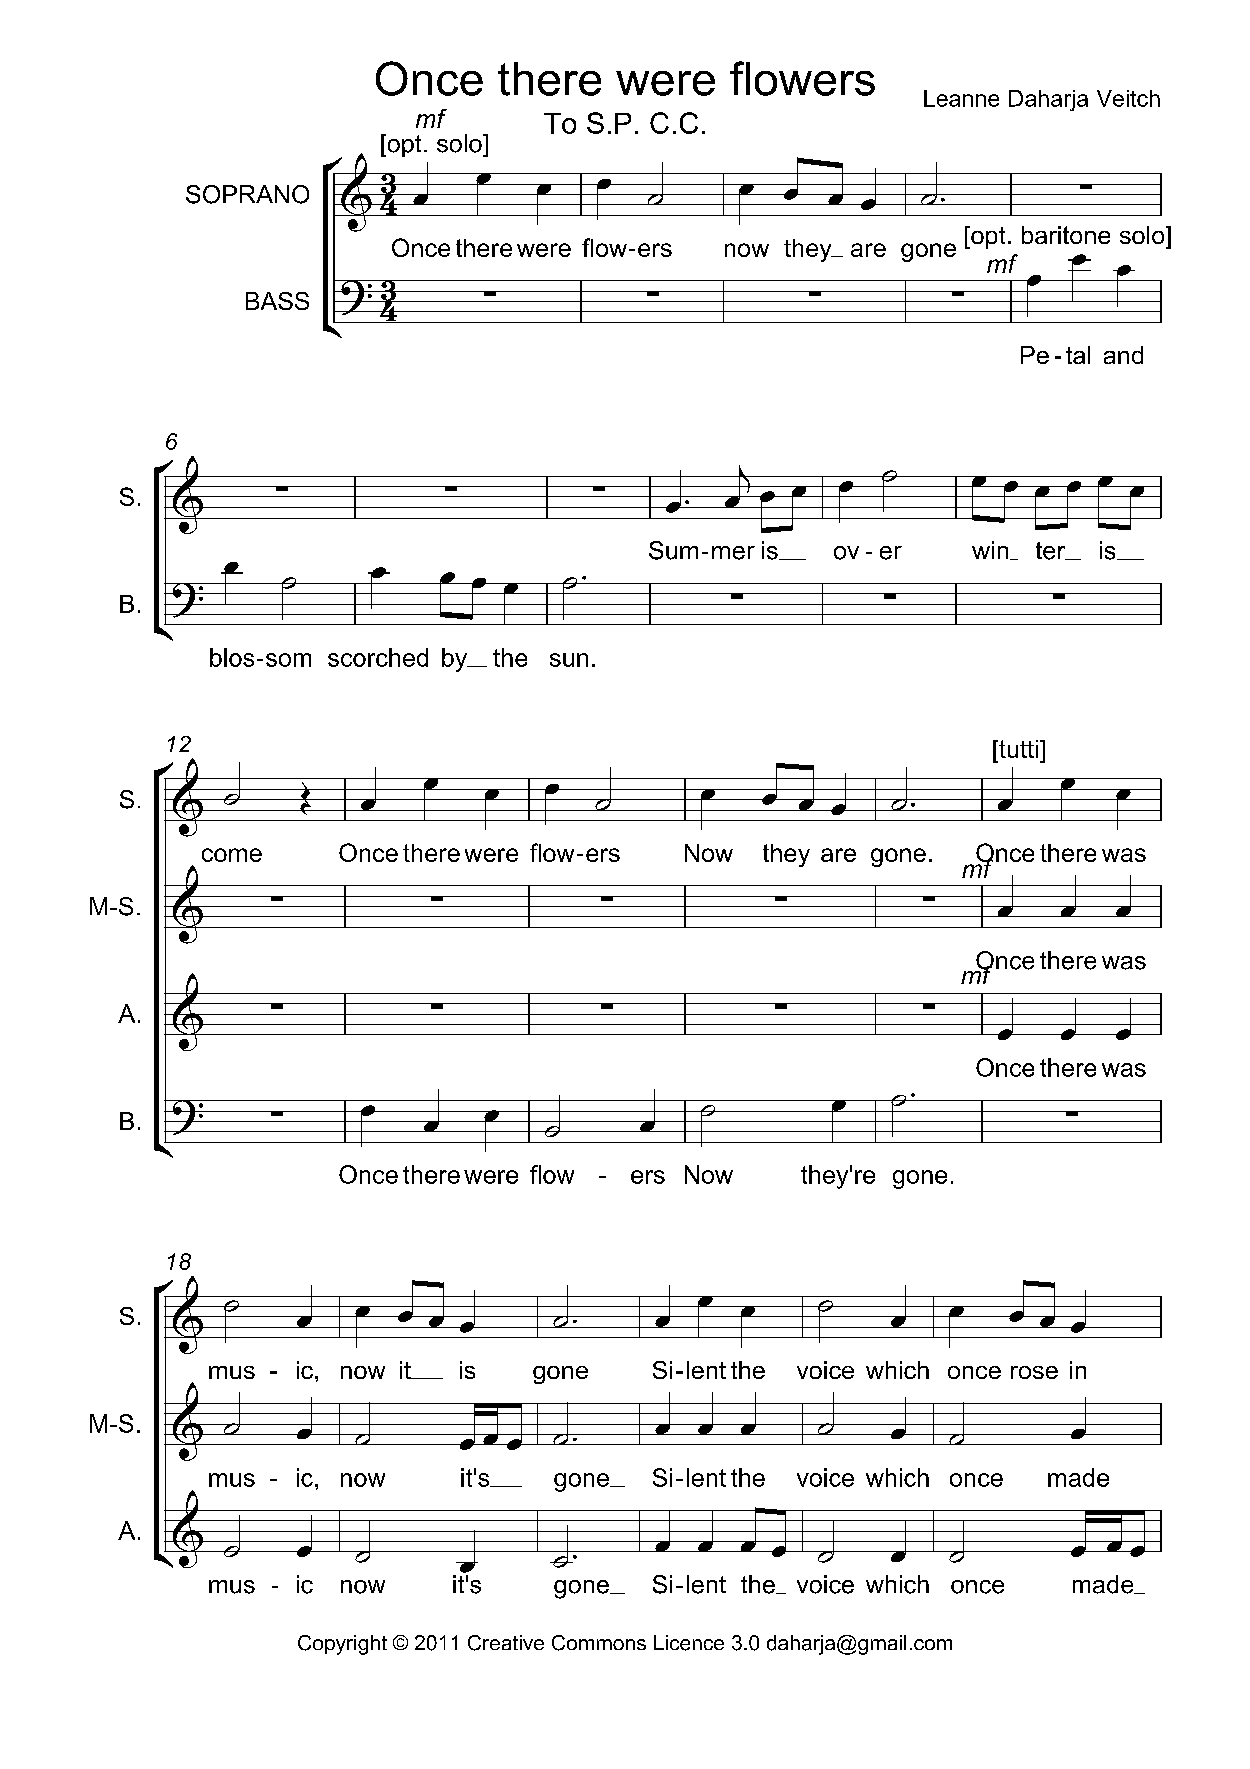 This screenshot has height=1769, width=1250. Describe the element at coordinates (991, 550) in the screenshot. I see `win` at that location.
